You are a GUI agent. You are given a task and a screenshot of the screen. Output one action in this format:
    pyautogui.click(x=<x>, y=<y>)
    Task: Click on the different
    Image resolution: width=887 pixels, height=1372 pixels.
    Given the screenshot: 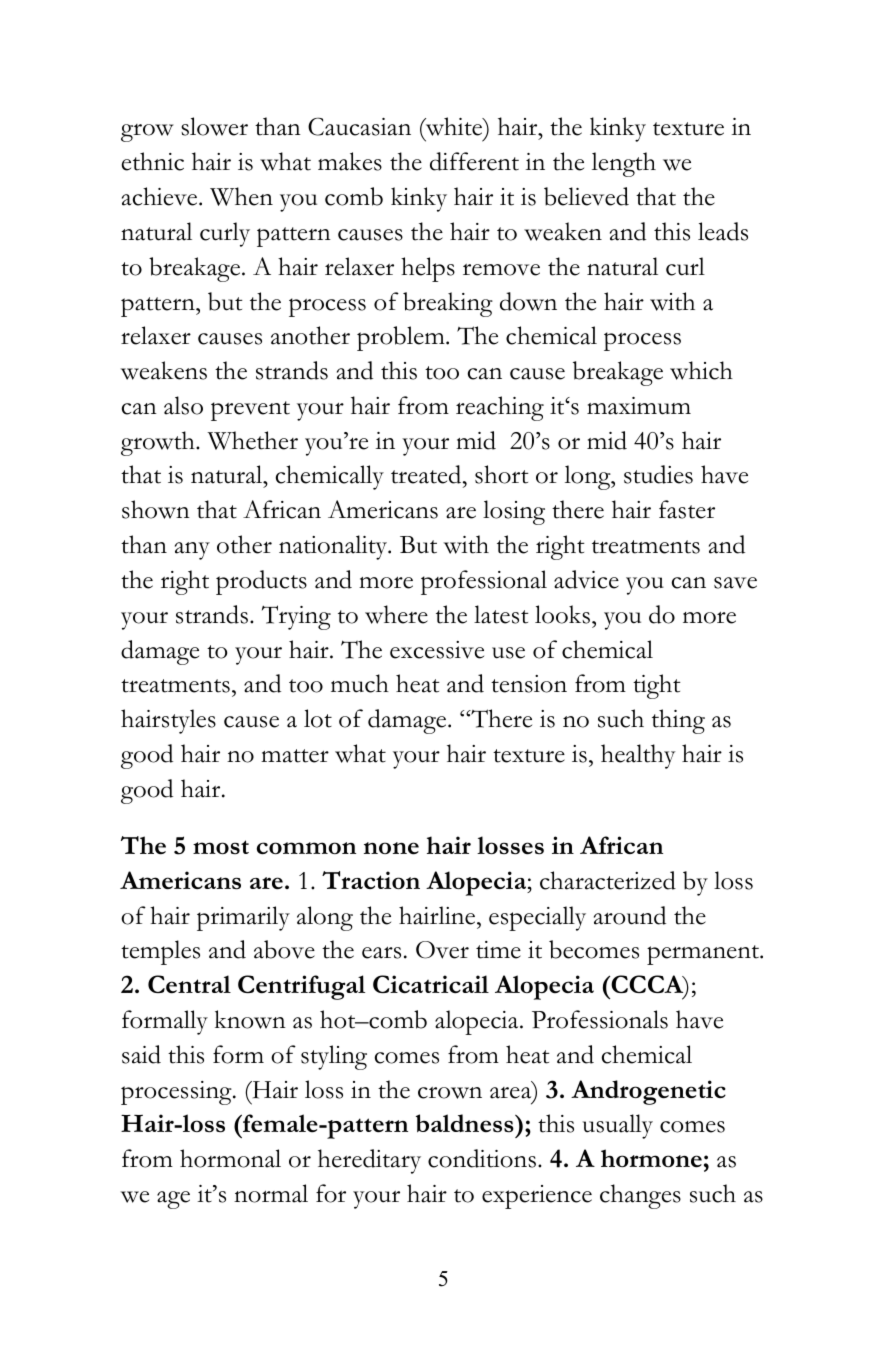 What is the action you would take?
    pyautogui.click(x=474, y=161)
